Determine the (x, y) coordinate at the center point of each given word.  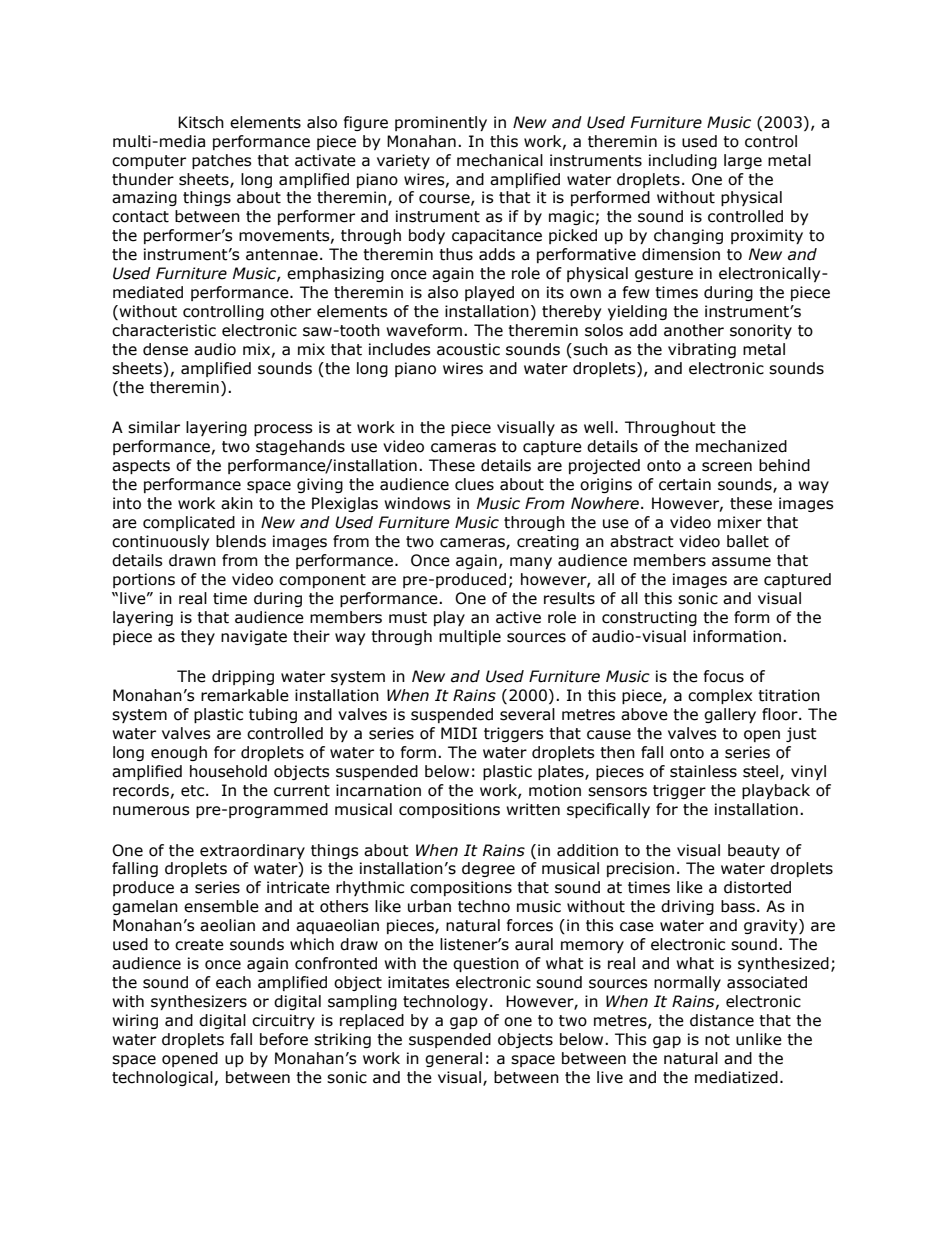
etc (192, 791)
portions (144, 580)
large (743, 161)
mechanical (500, 160)
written (533, 809)
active (518, 617)
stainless (703, 771)
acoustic (468, 349)
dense (165, 349)
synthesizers (199, 1002)
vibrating (702, 350)
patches (222, 161)
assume (741, 562)
